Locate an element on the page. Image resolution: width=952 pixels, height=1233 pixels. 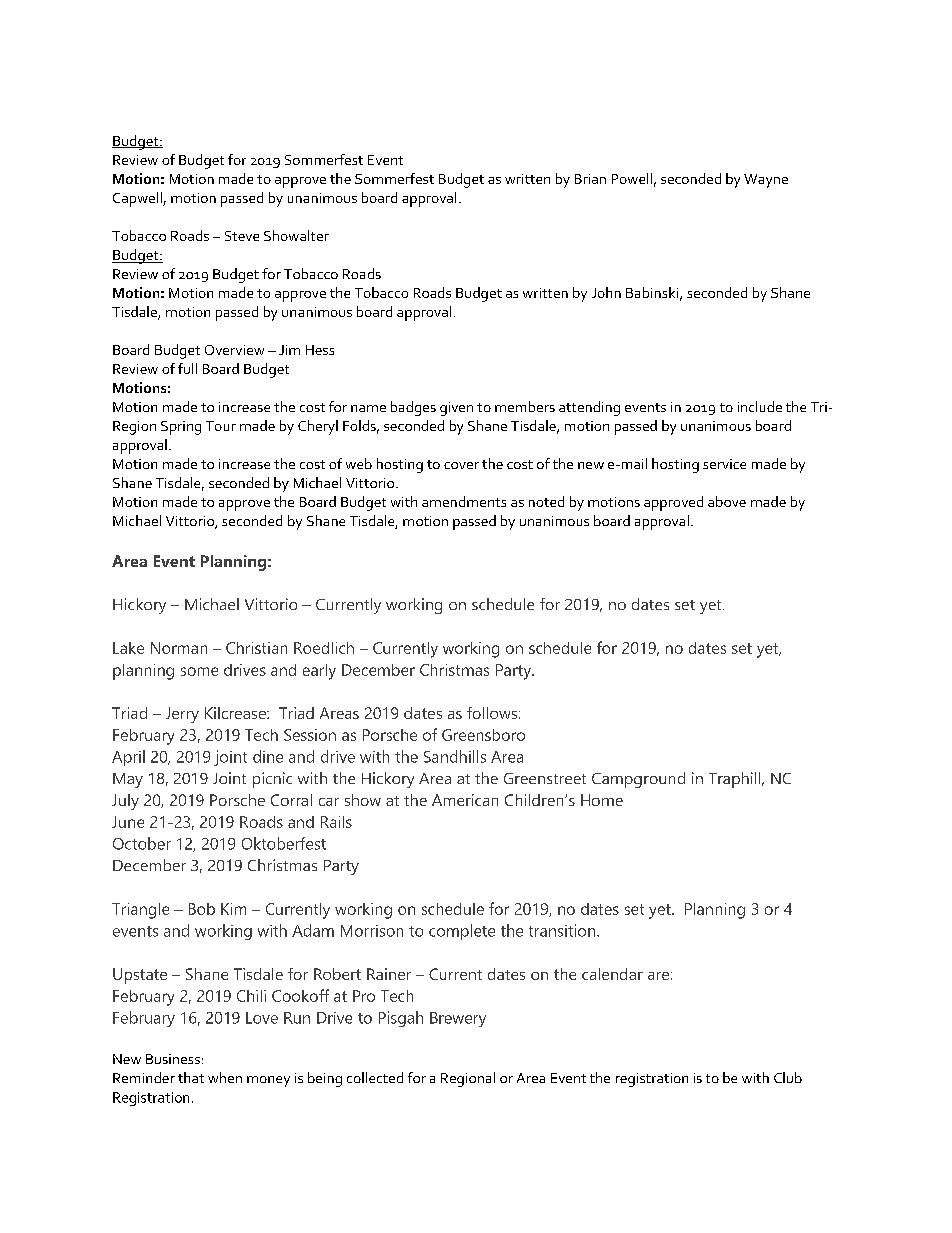
Brewery is located at coordinates (458, 1019).
